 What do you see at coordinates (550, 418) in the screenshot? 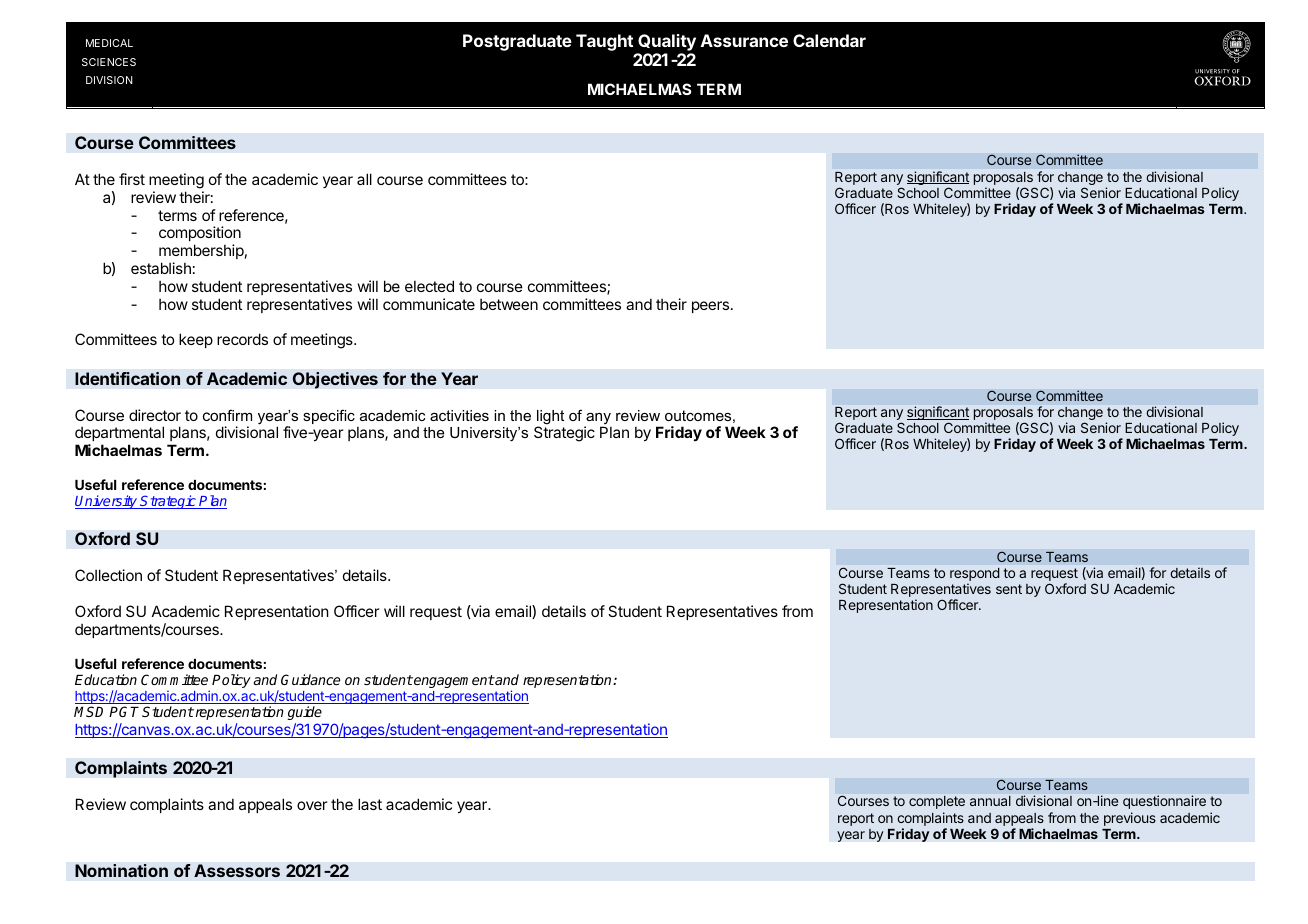
I see `light` at bounding box center [550, 418].
